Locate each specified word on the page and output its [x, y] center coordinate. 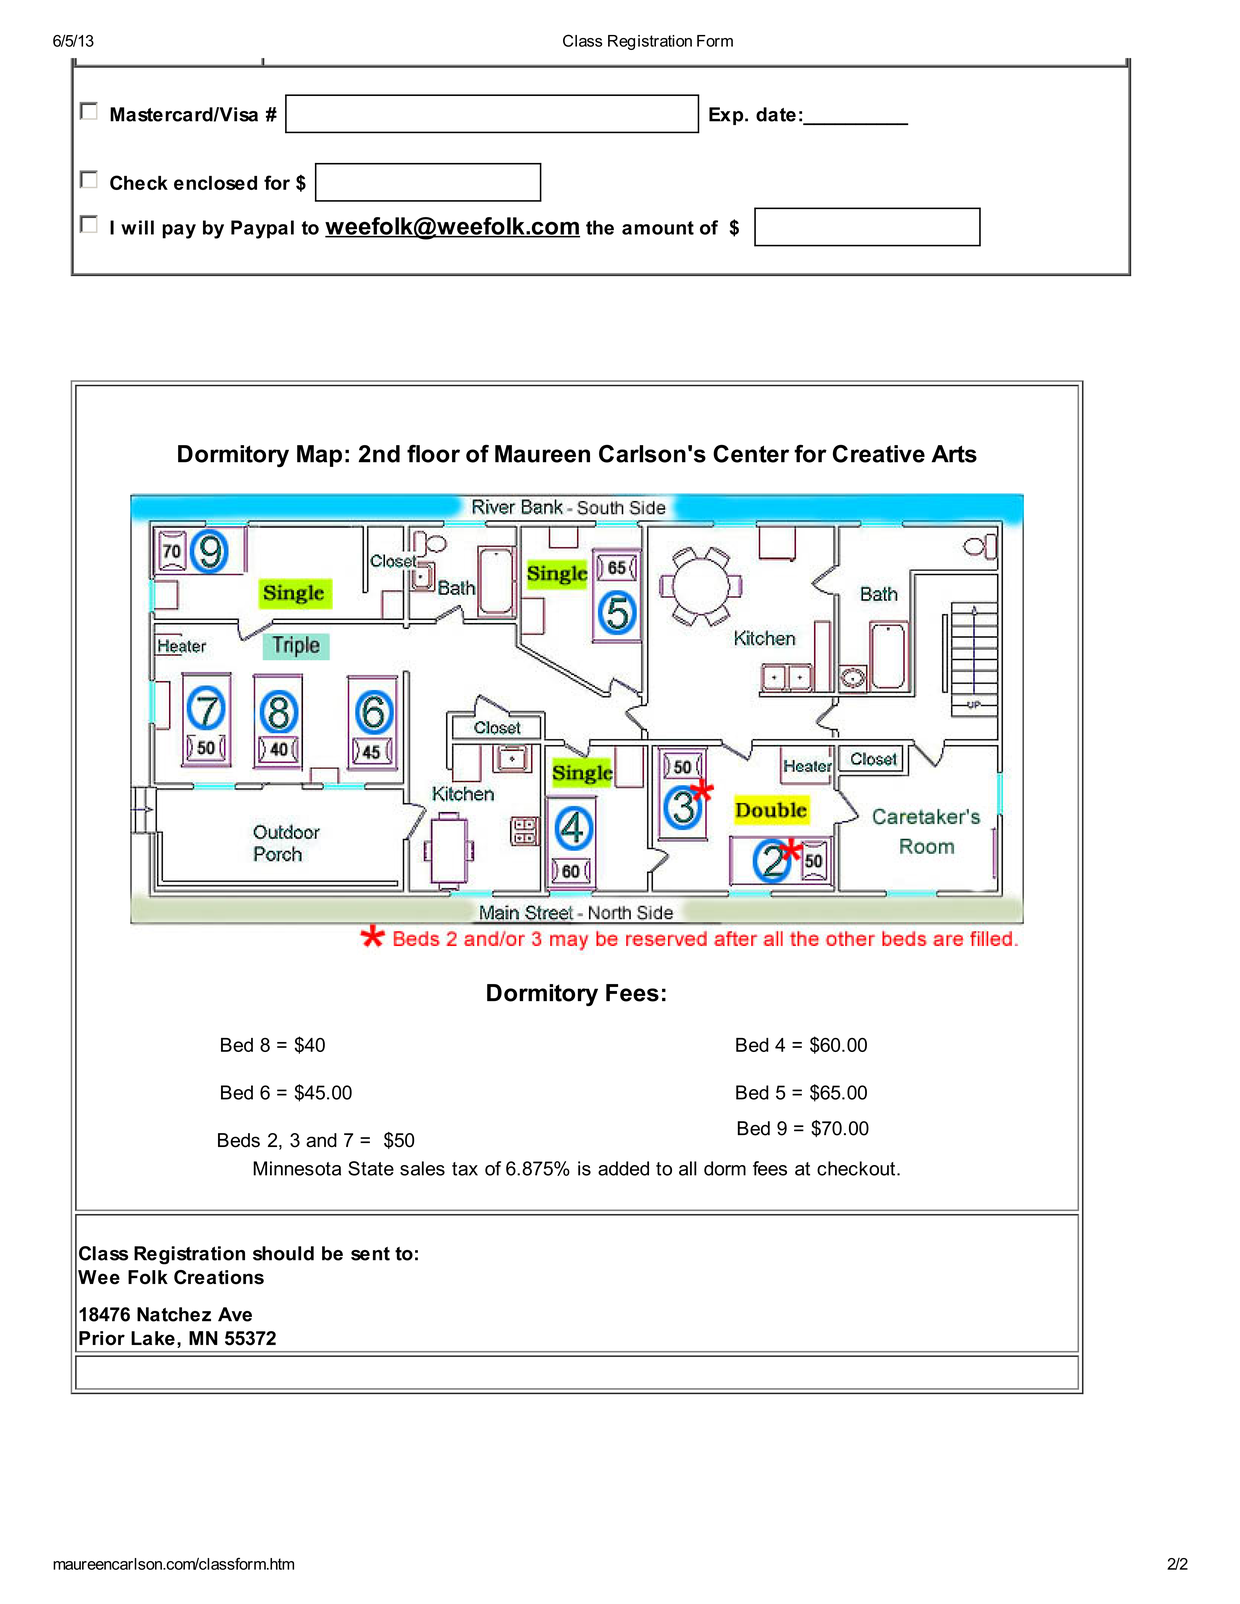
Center [751, 454]
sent [370, 1254]
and [321, 1140]
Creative [879, 454]
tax [465, 1169]
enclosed [215, 183]
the [600, 227]
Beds [239, 1140]
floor [433, 454]
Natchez [174, 1314]
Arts [954, 454]
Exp [727, 116]
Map [319, 456]
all [688, 1168]
